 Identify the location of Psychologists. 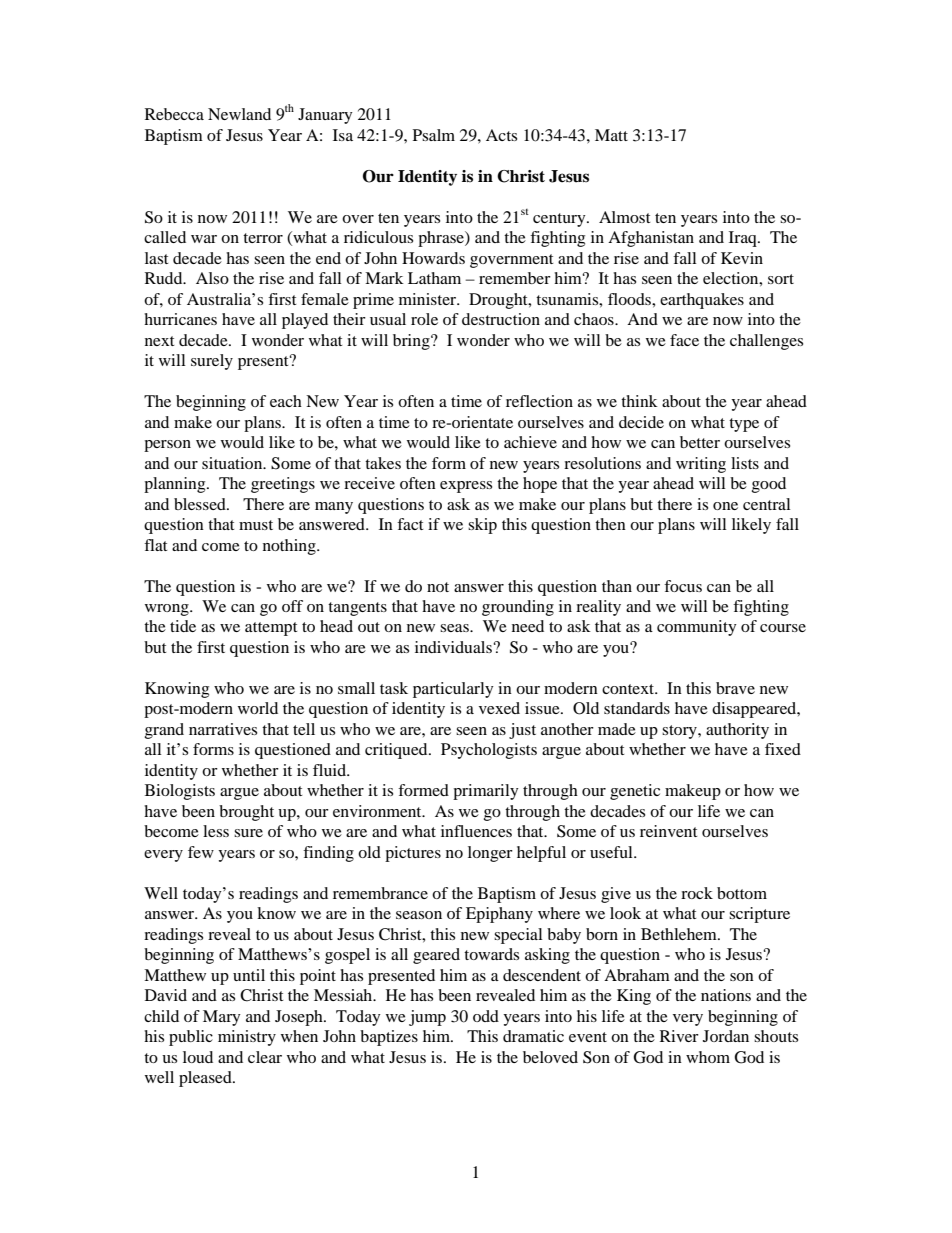
(489, 751).
